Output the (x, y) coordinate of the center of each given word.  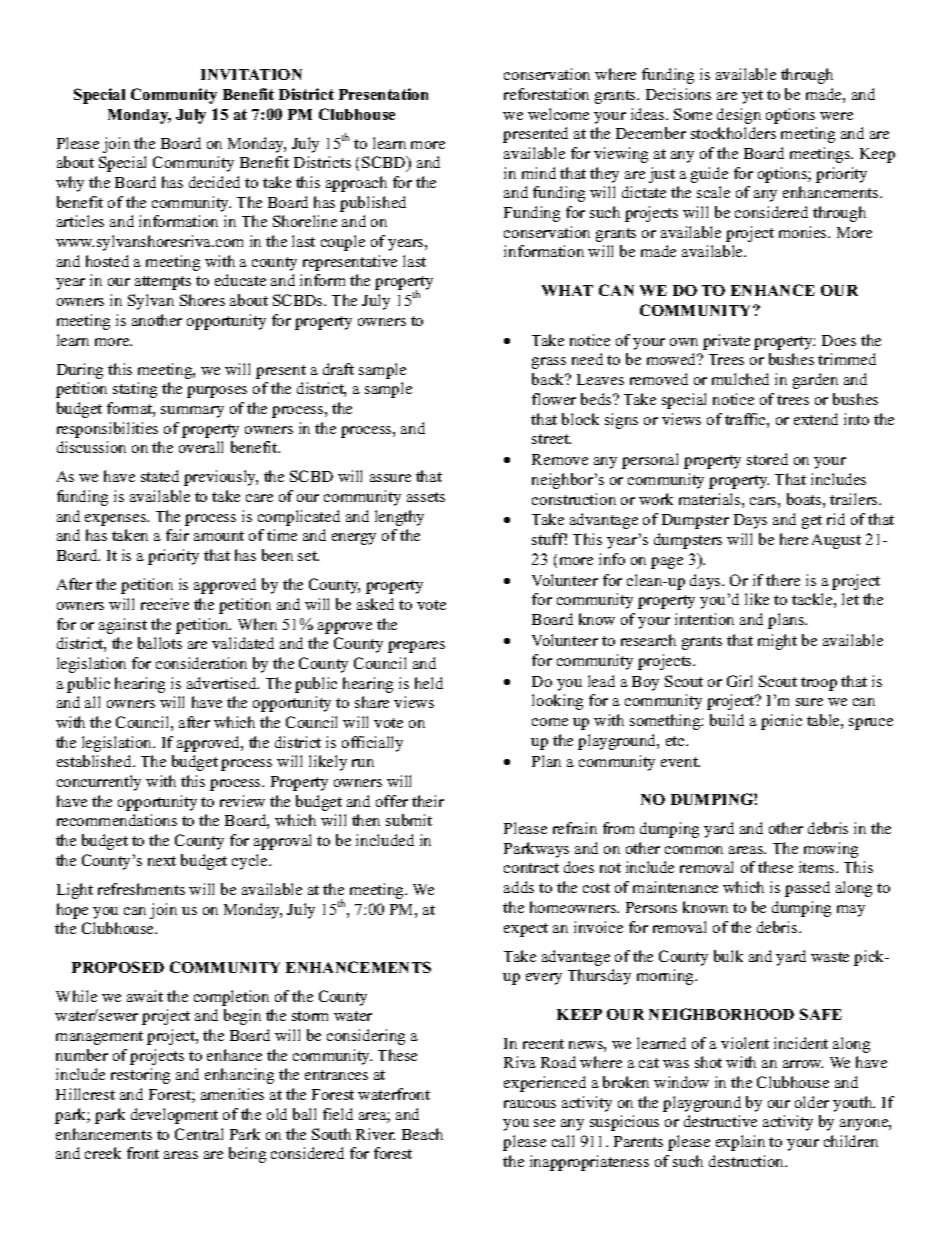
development (174, 1116)
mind (539, 173)
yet (752, 97)
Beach (422, 1134)
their (428, 801)
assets (426, 497)
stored (767, 459)
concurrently (99, 783)
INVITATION (251, 74)
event (680, 762)
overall (201, 447)
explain (740, 1143)
